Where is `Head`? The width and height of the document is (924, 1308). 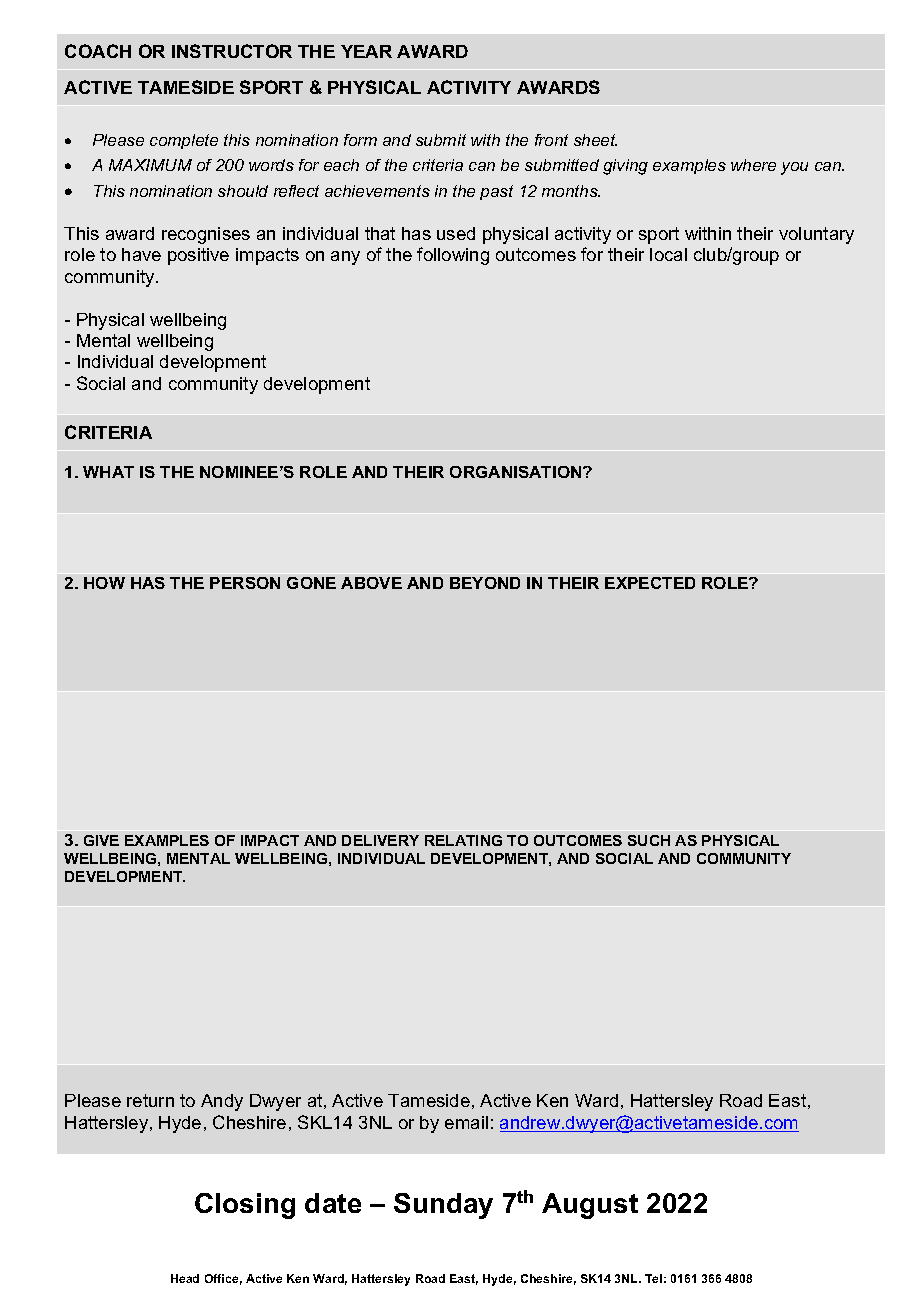
Head is located at coordinates (185, 1278).
